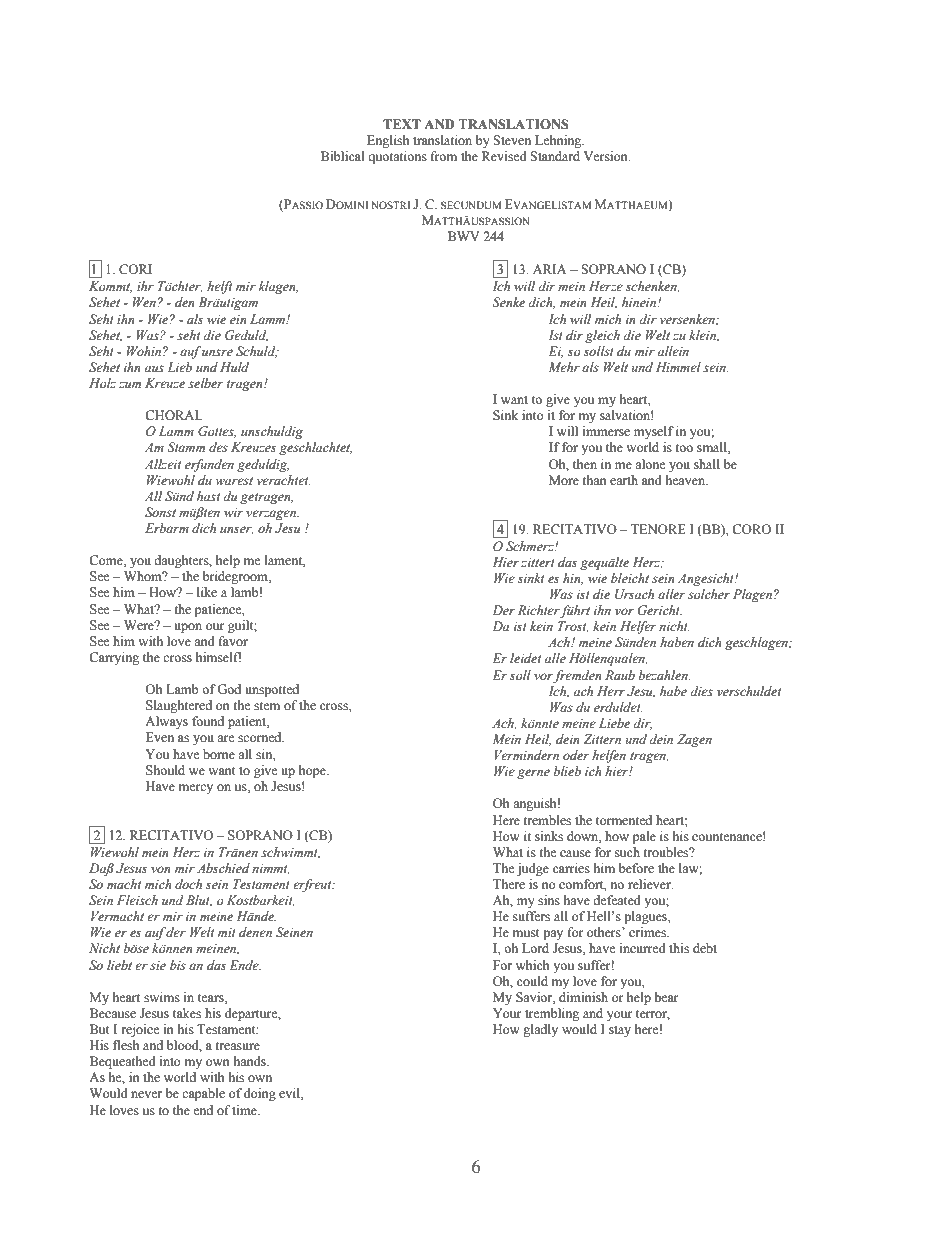 This image has height=1233, width=952. I want to click on upon, so click(188, 628).
